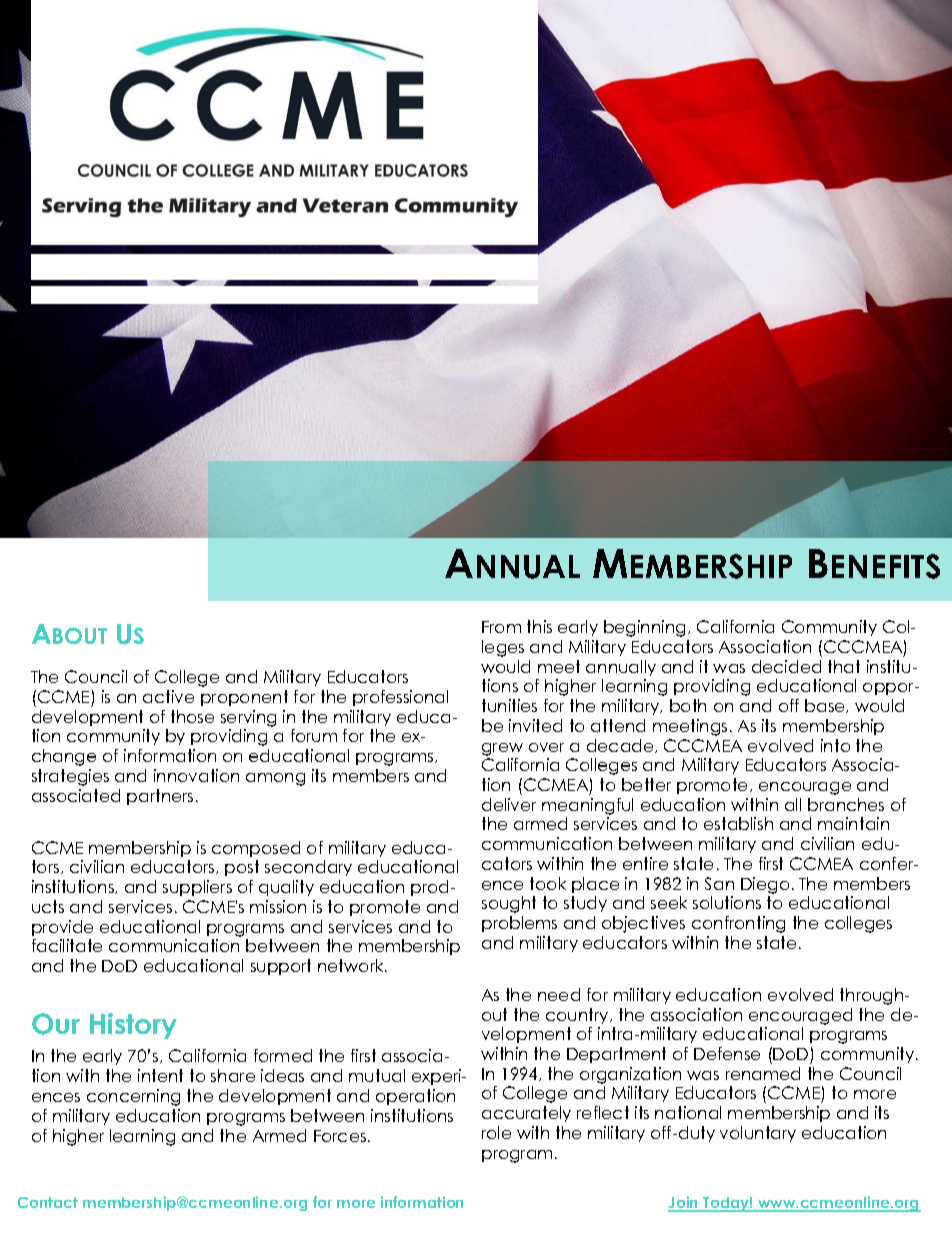 This screenshot has width=952, height=1233. I want to click on Contact, so click(48, 1202).
